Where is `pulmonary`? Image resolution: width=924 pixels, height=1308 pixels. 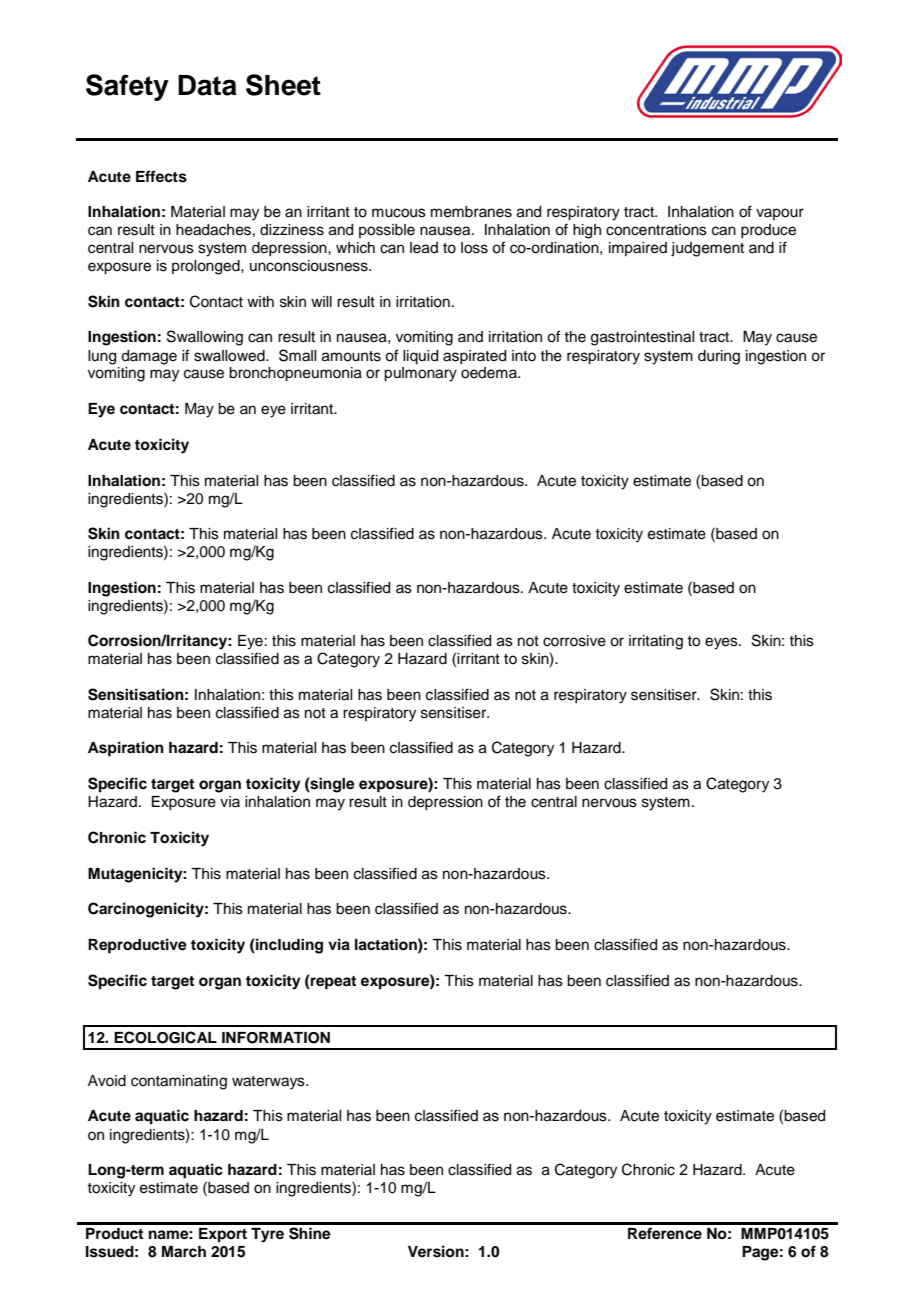 pulmonary is located at coordinates (420, 374).
